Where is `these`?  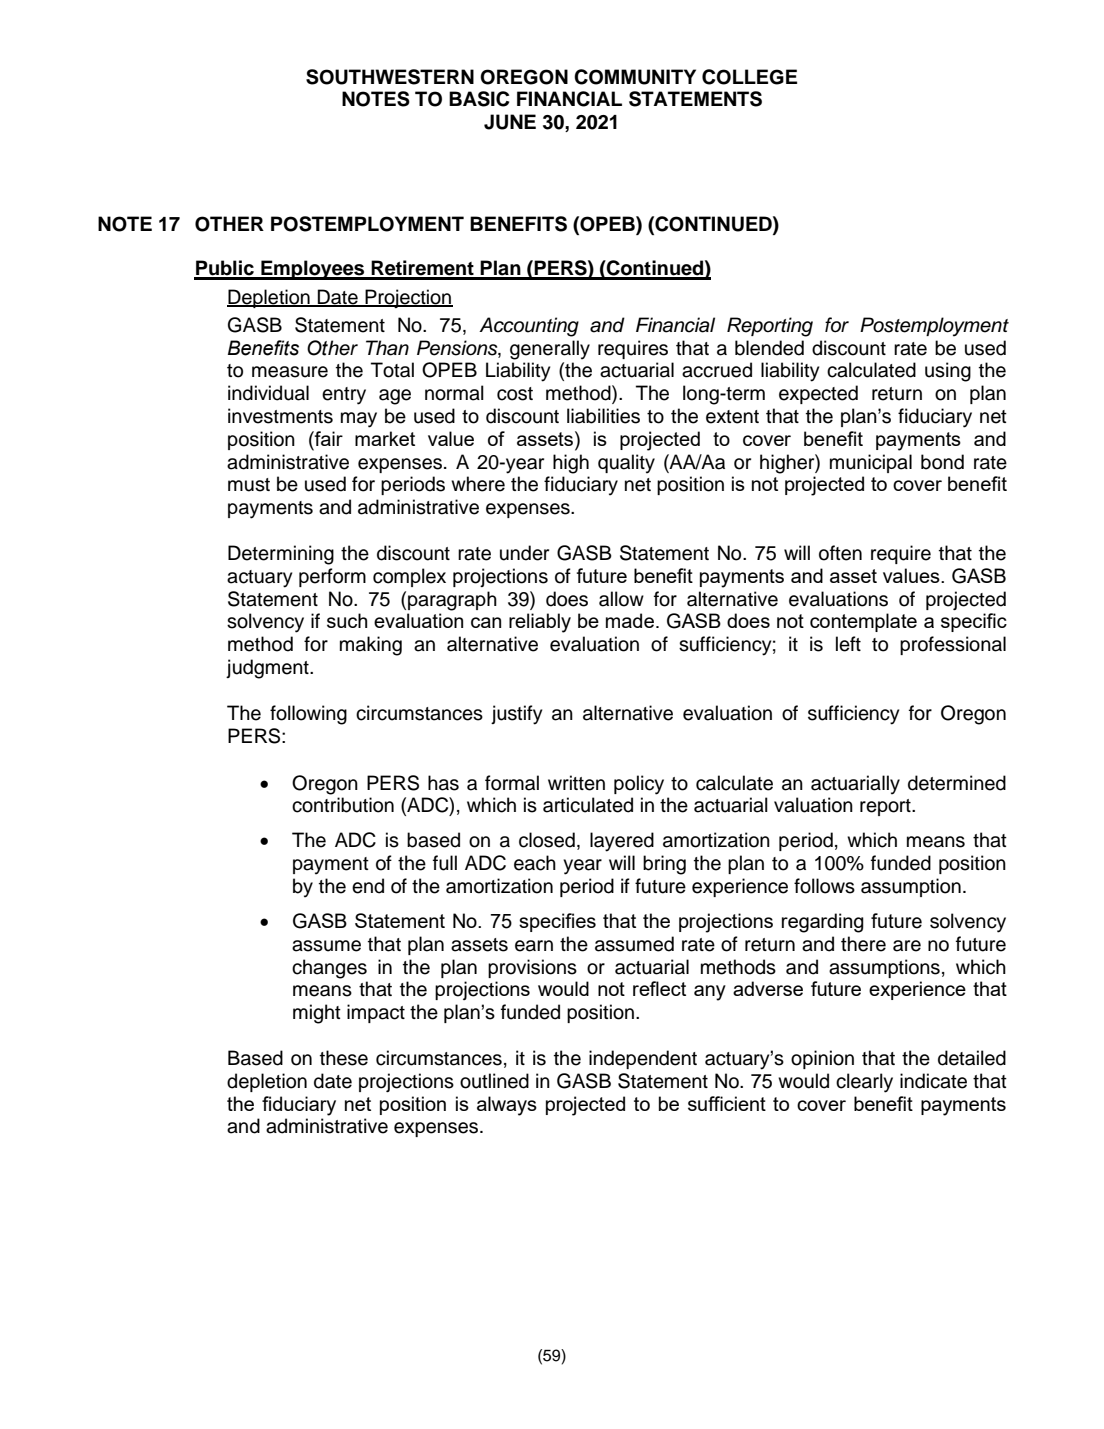 these is located at coordinates (344, 1058).
